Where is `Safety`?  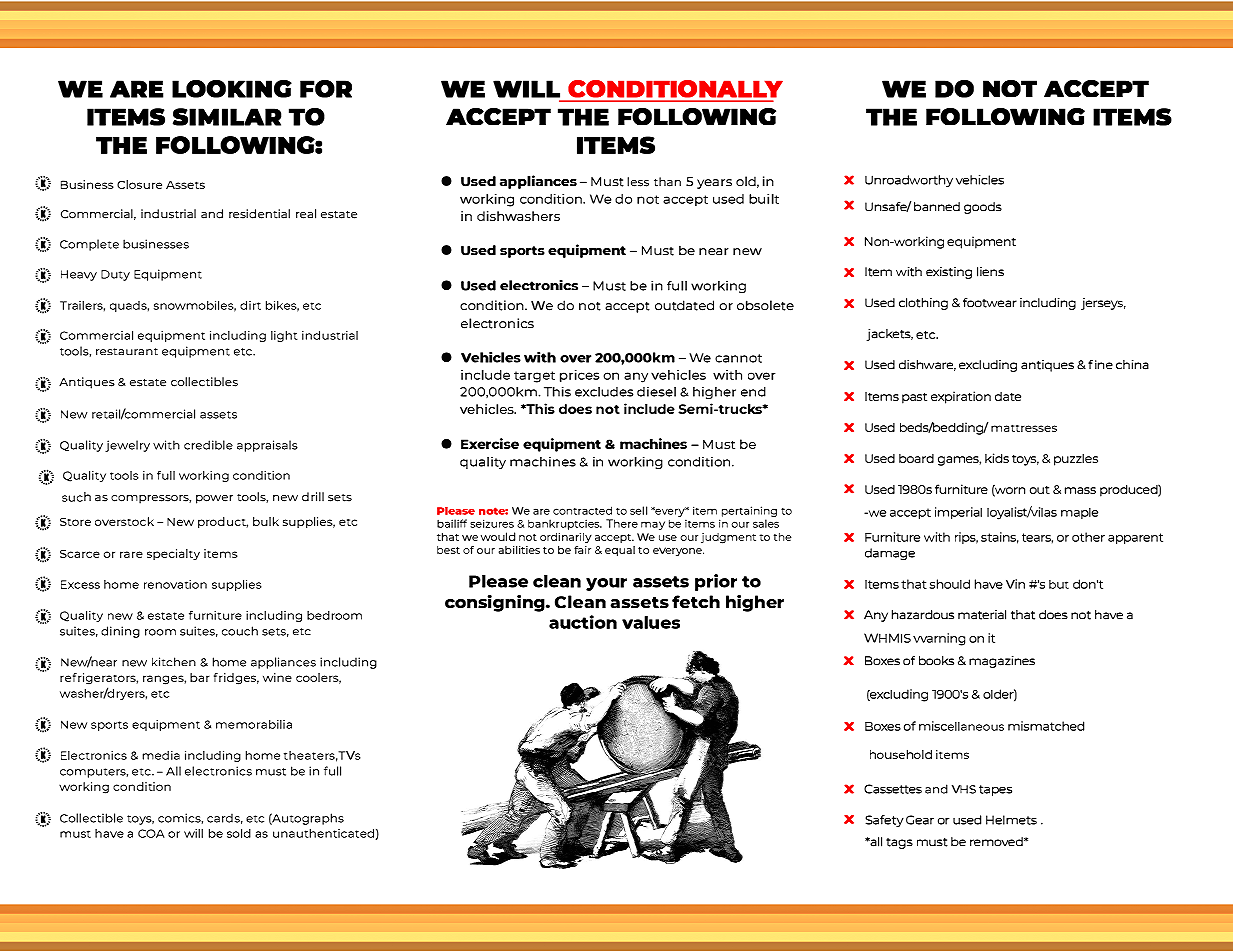 Safety is located at coordinates (884, 821).
